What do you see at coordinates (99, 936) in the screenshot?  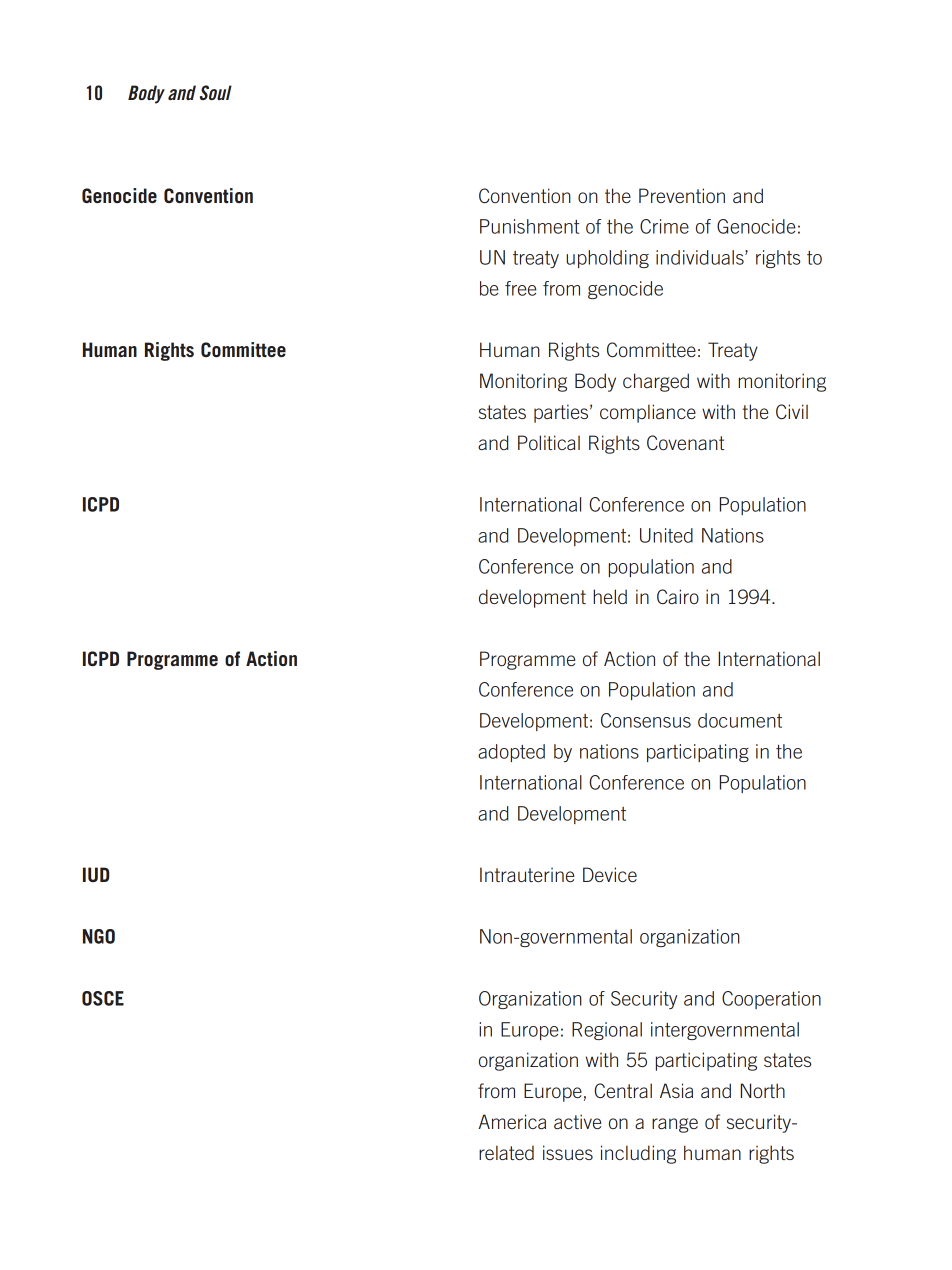 I see `NGO` at bounding box center [99, 936].
